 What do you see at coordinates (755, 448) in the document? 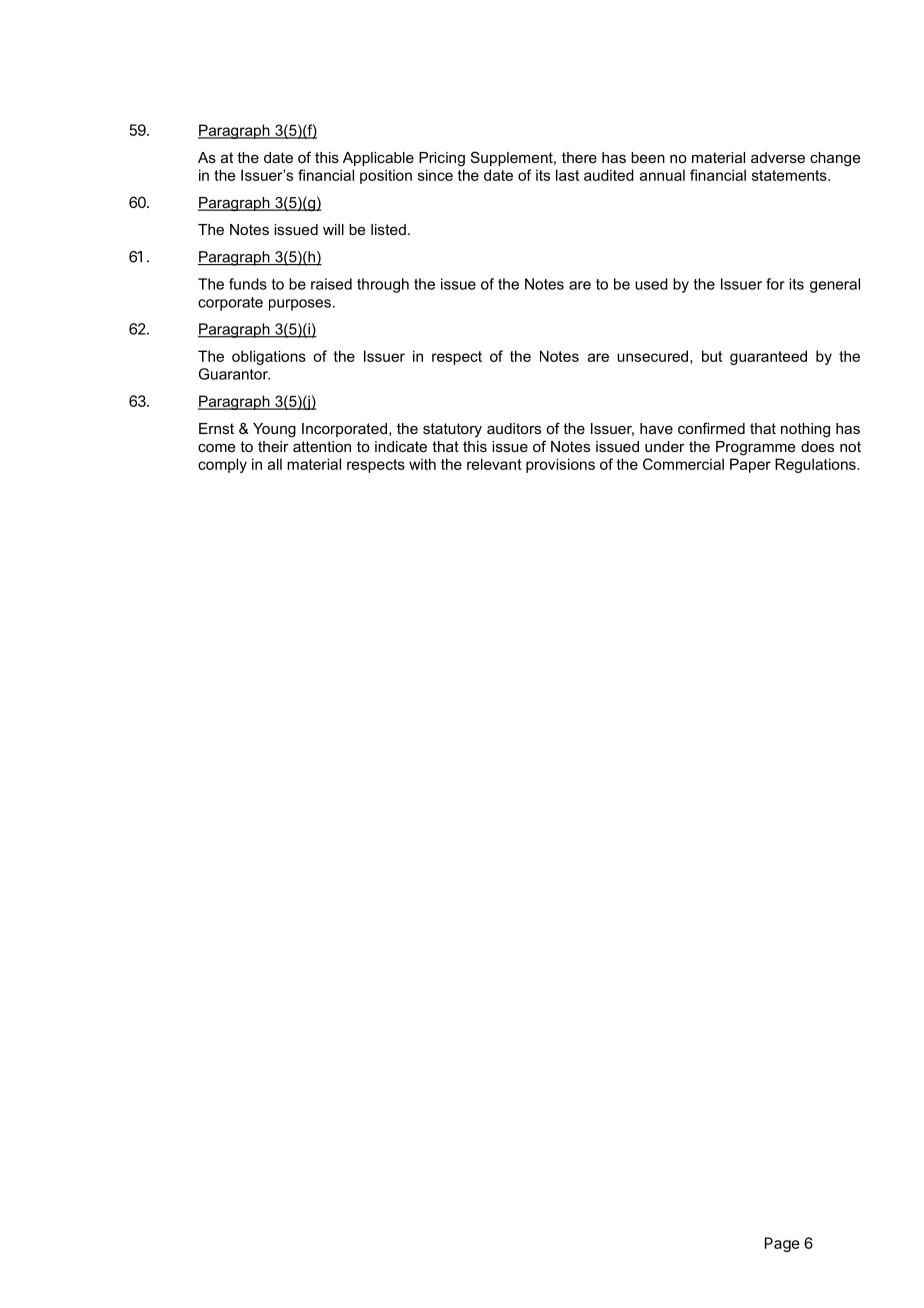
I see `Programme` at bounding box center [755, 448].
